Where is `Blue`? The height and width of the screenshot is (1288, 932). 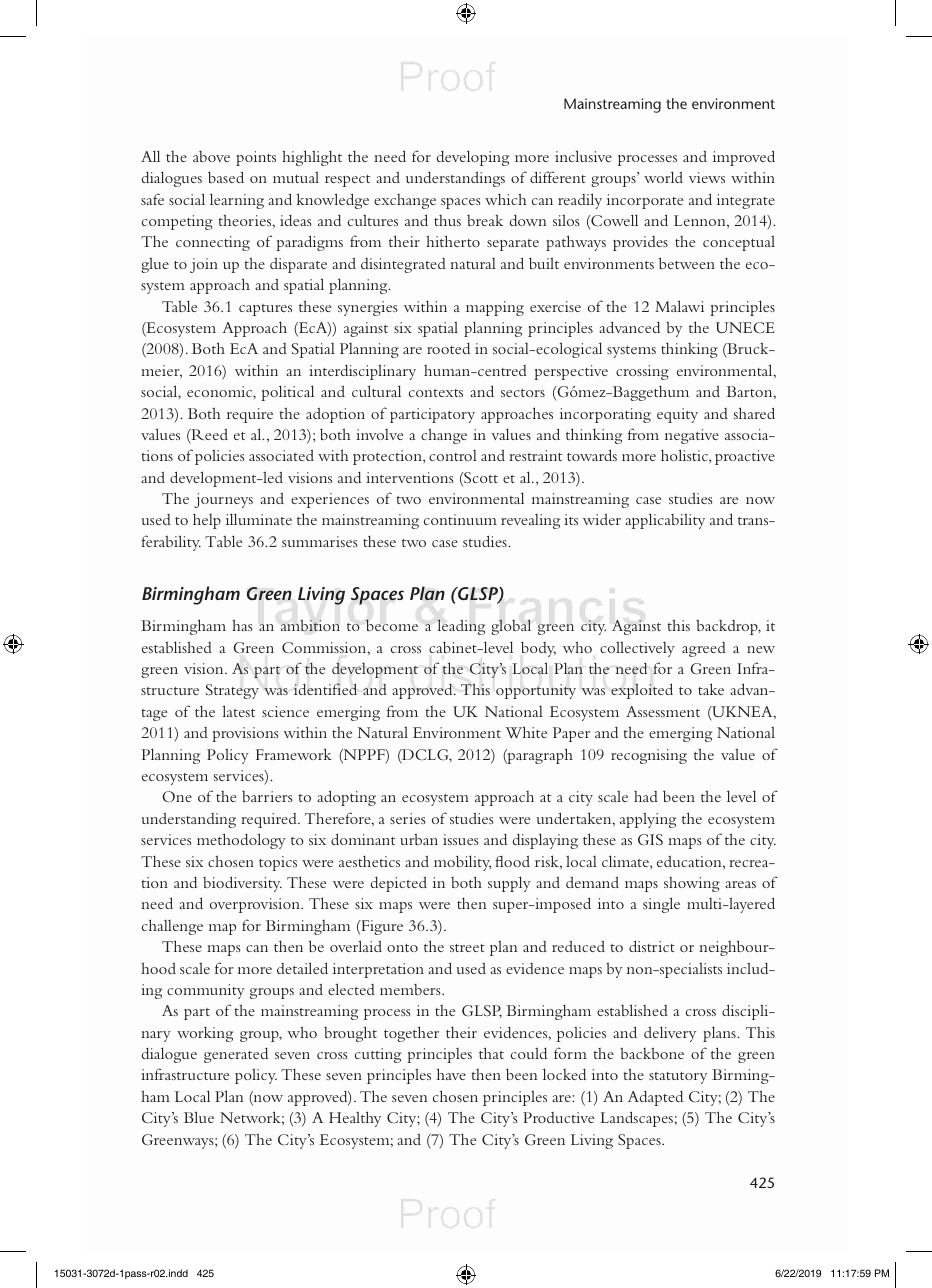
Blue is located at coordinates (199, 1117).
